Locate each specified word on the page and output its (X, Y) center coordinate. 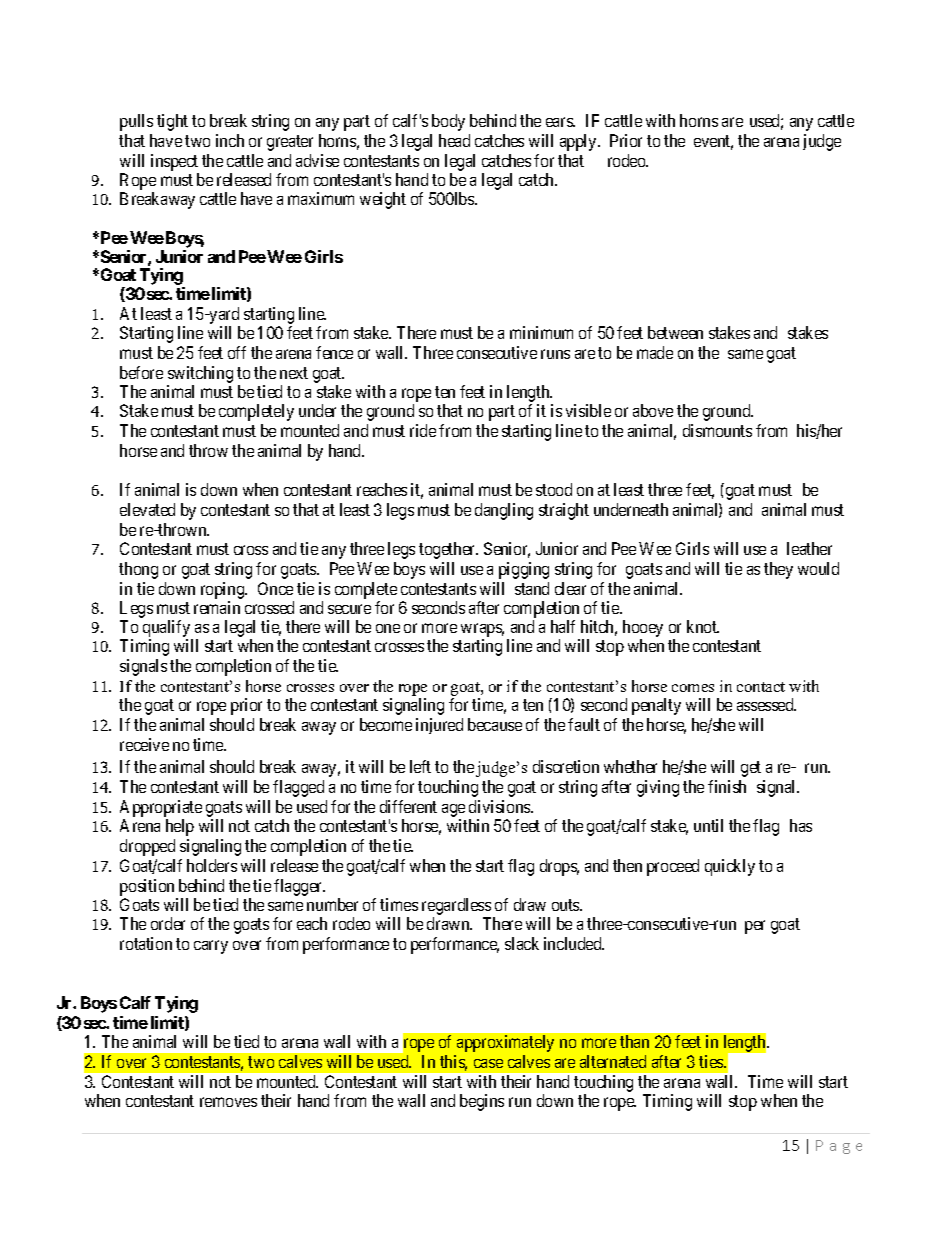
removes (228, 1102)
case (488, 1063)
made (655, 352)
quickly (730, 867)
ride (423, 430)
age (453, 810)
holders (212, 865)
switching (200, 374)
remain (217, 607)
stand (532, 588)
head (454, 140)
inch (230, 140)
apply (579, 142)
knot (703, 626)
